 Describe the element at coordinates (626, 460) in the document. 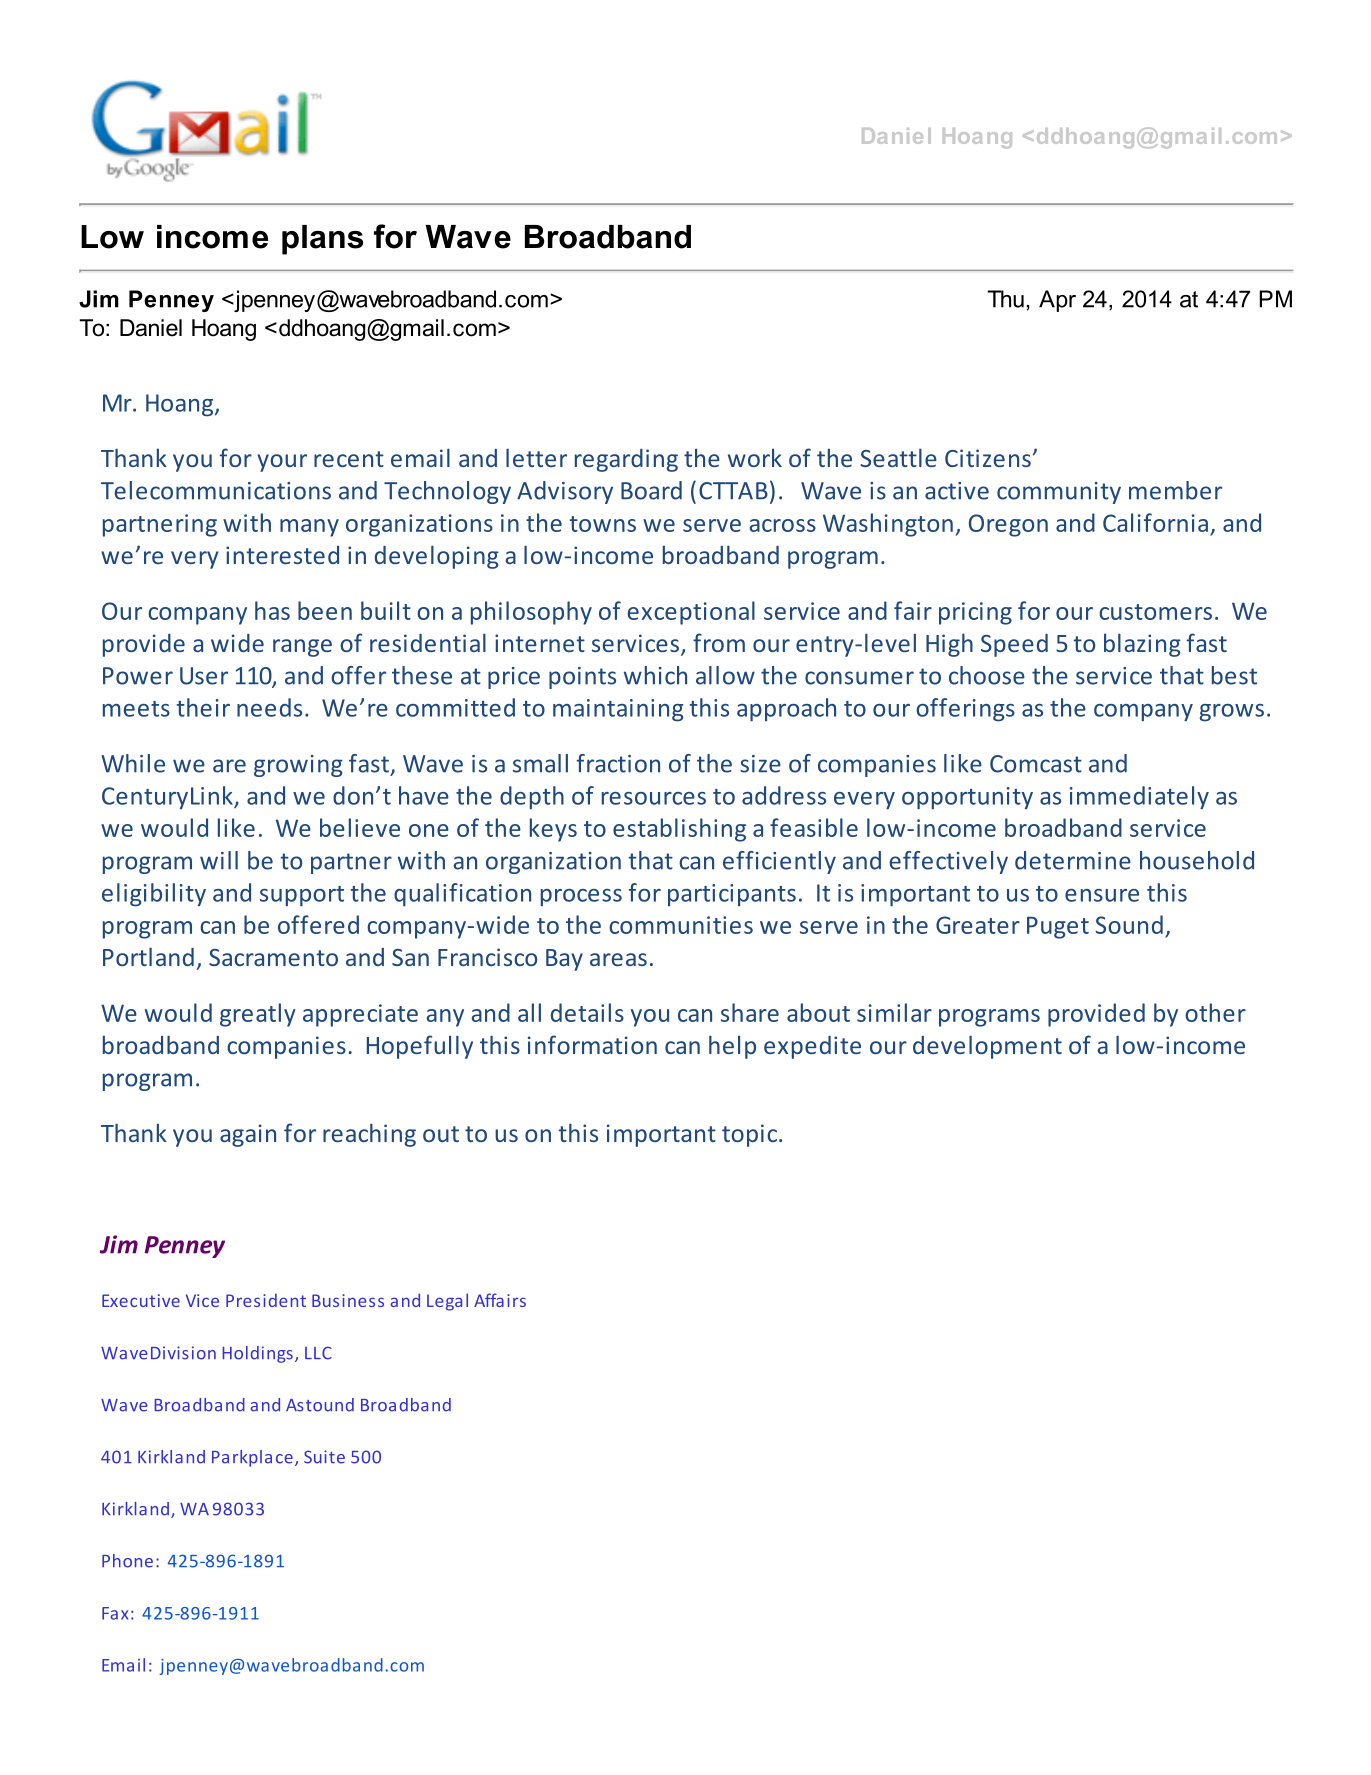

I see `regarding` at that location.
